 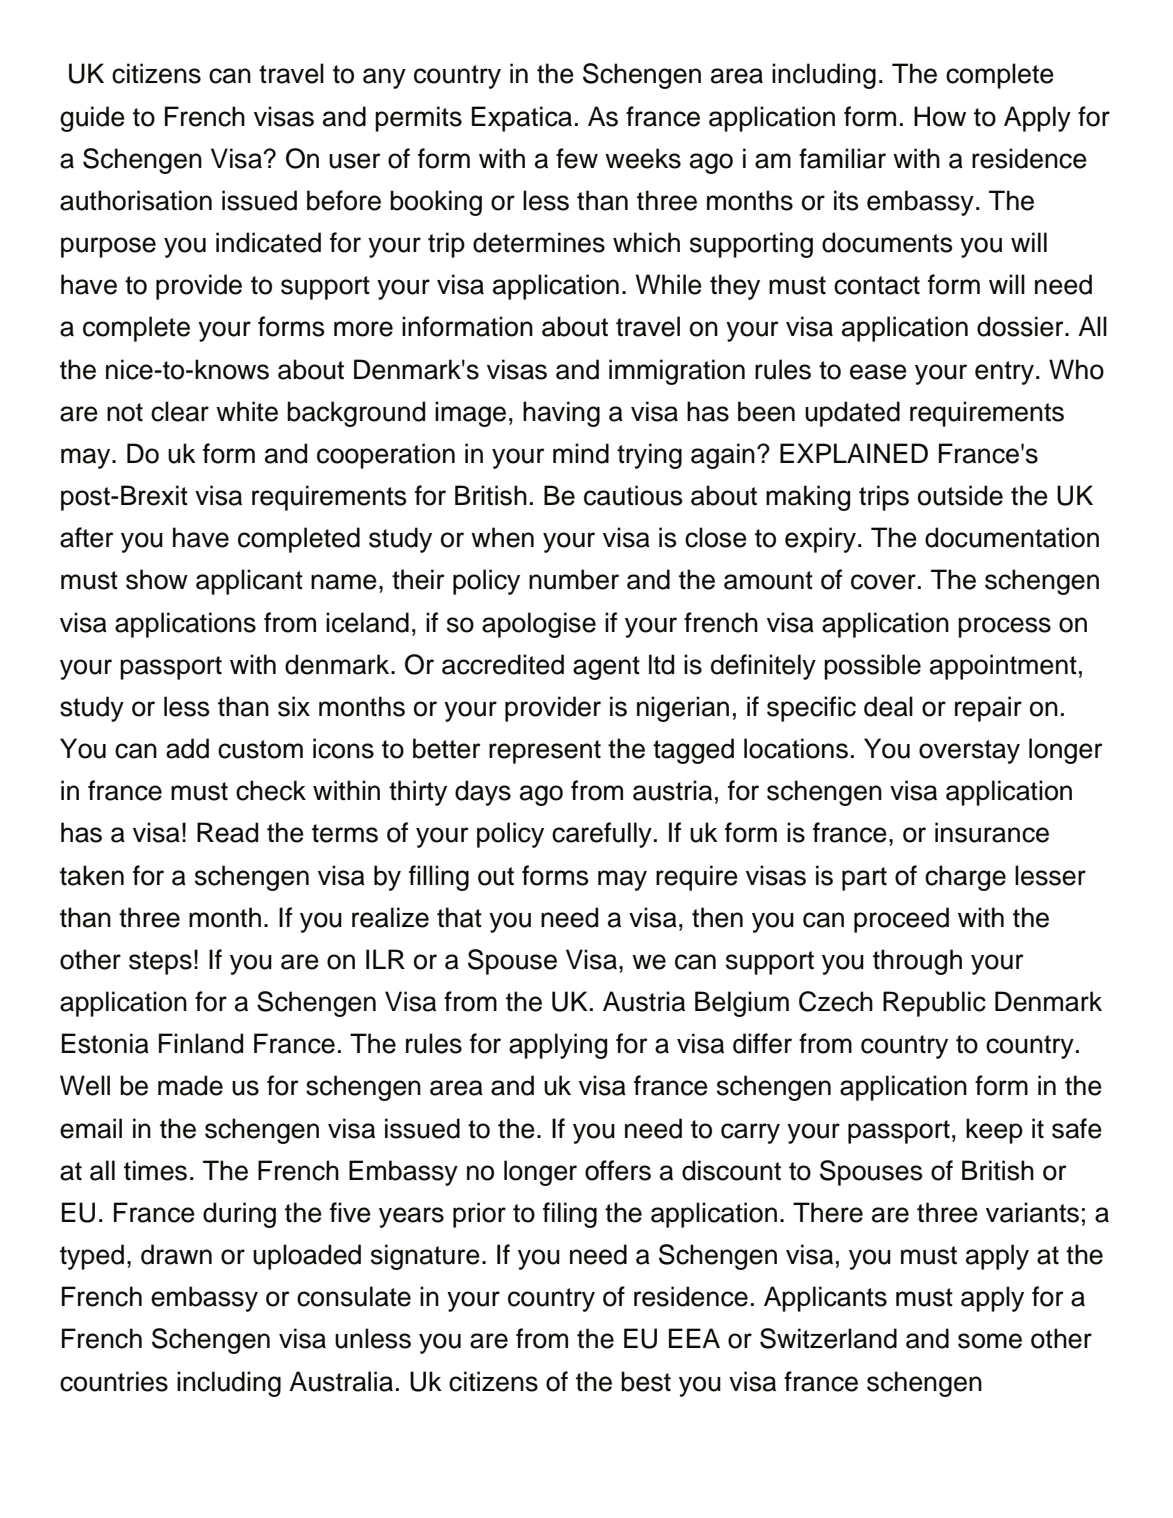 What do you see at coordinates (842, 158) in the document?
I see `familiar` at bounding box center [842, 158].
